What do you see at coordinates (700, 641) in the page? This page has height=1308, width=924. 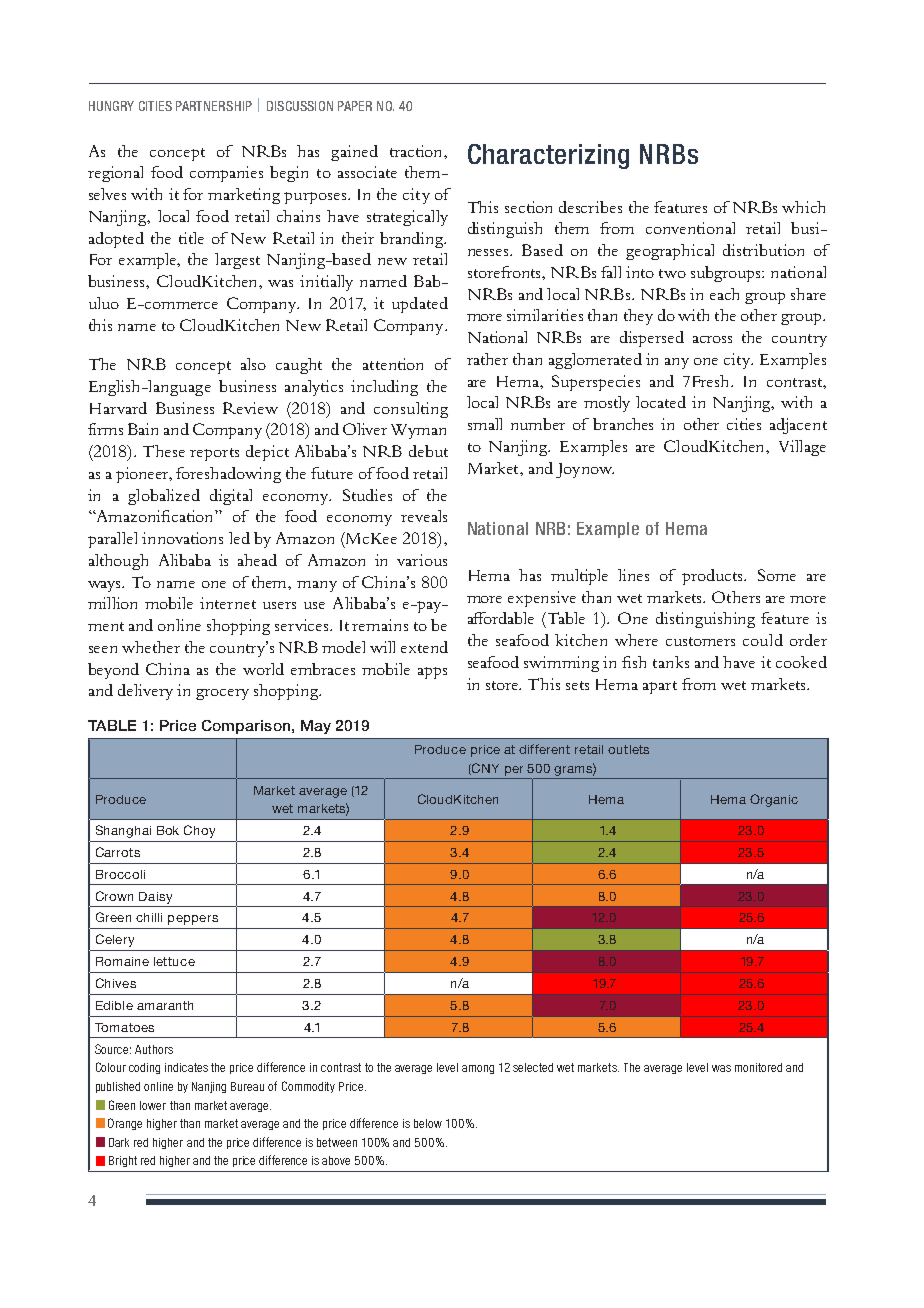 I see `customers` at bounding box center [700, 641].
